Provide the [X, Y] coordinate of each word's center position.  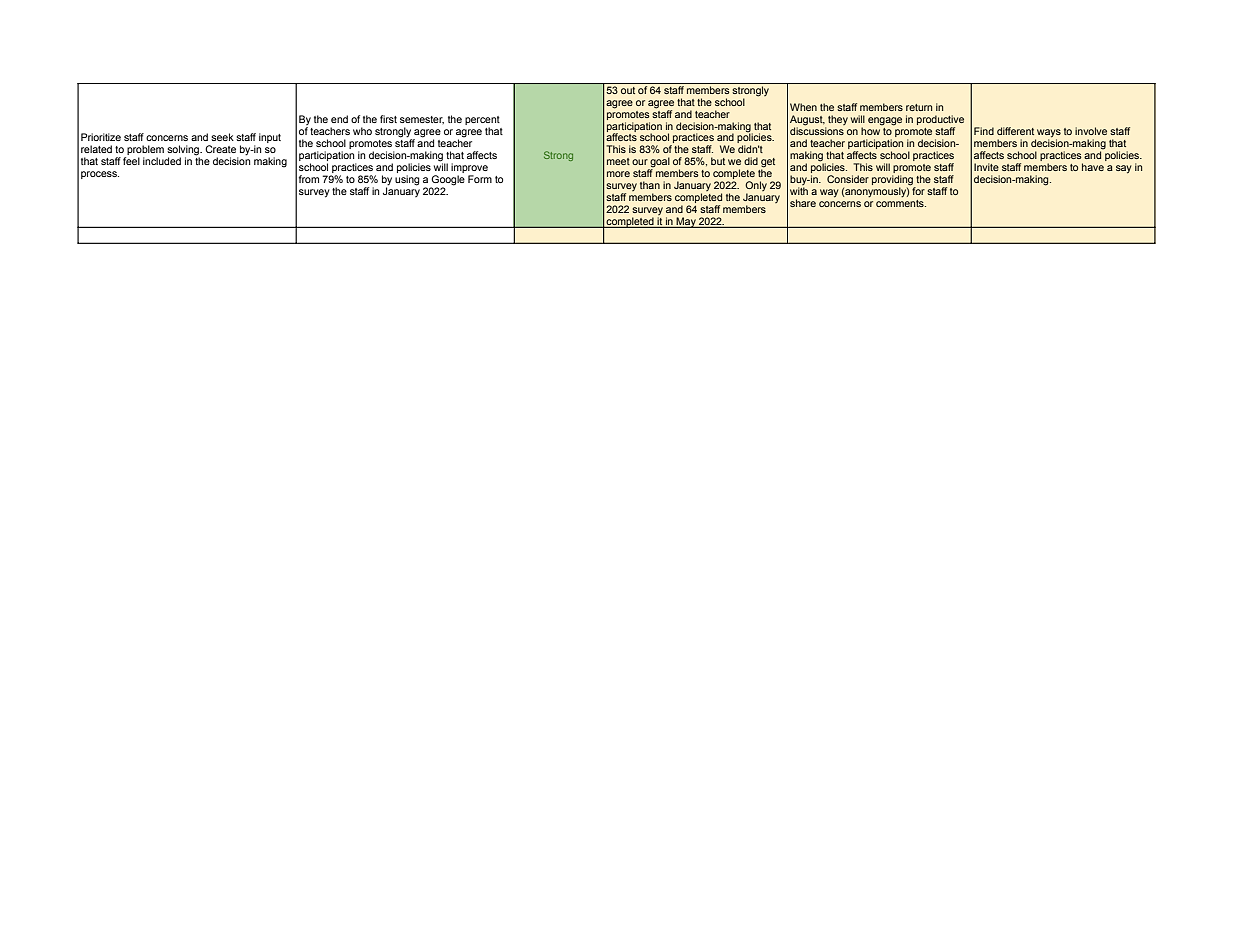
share [803, 203]
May [686, 222]
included [162, 161]
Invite [986, 167]
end [339, 119]
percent [482, 122]
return [919, 107]
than [650, 185]
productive [940, 121]
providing [893, 181]
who [362, 131]
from [309, 179]
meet [618, 161]
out [628, 90]
